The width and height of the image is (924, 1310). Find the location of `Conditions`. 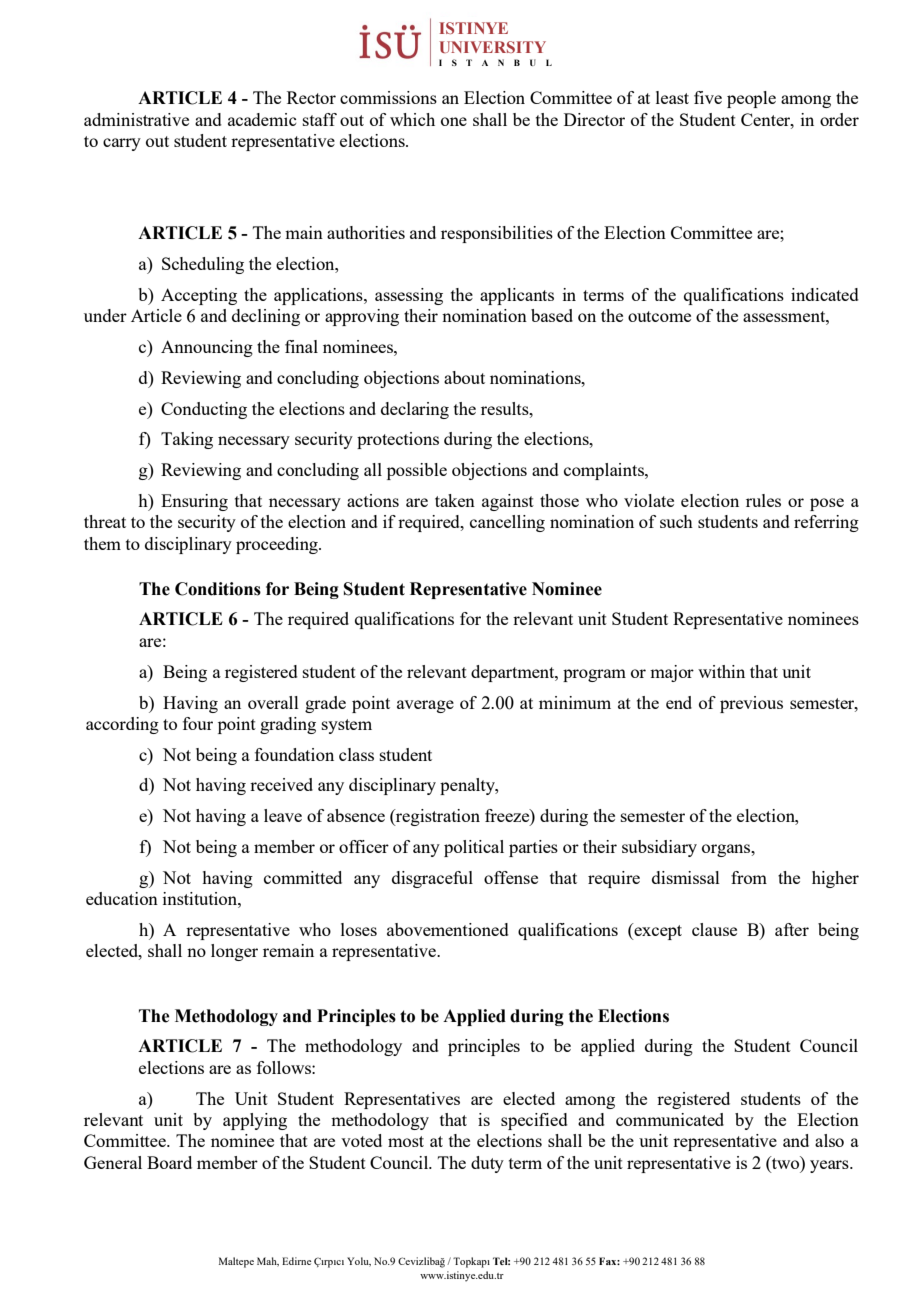

Conditions is located at coordinates (218, 589).
